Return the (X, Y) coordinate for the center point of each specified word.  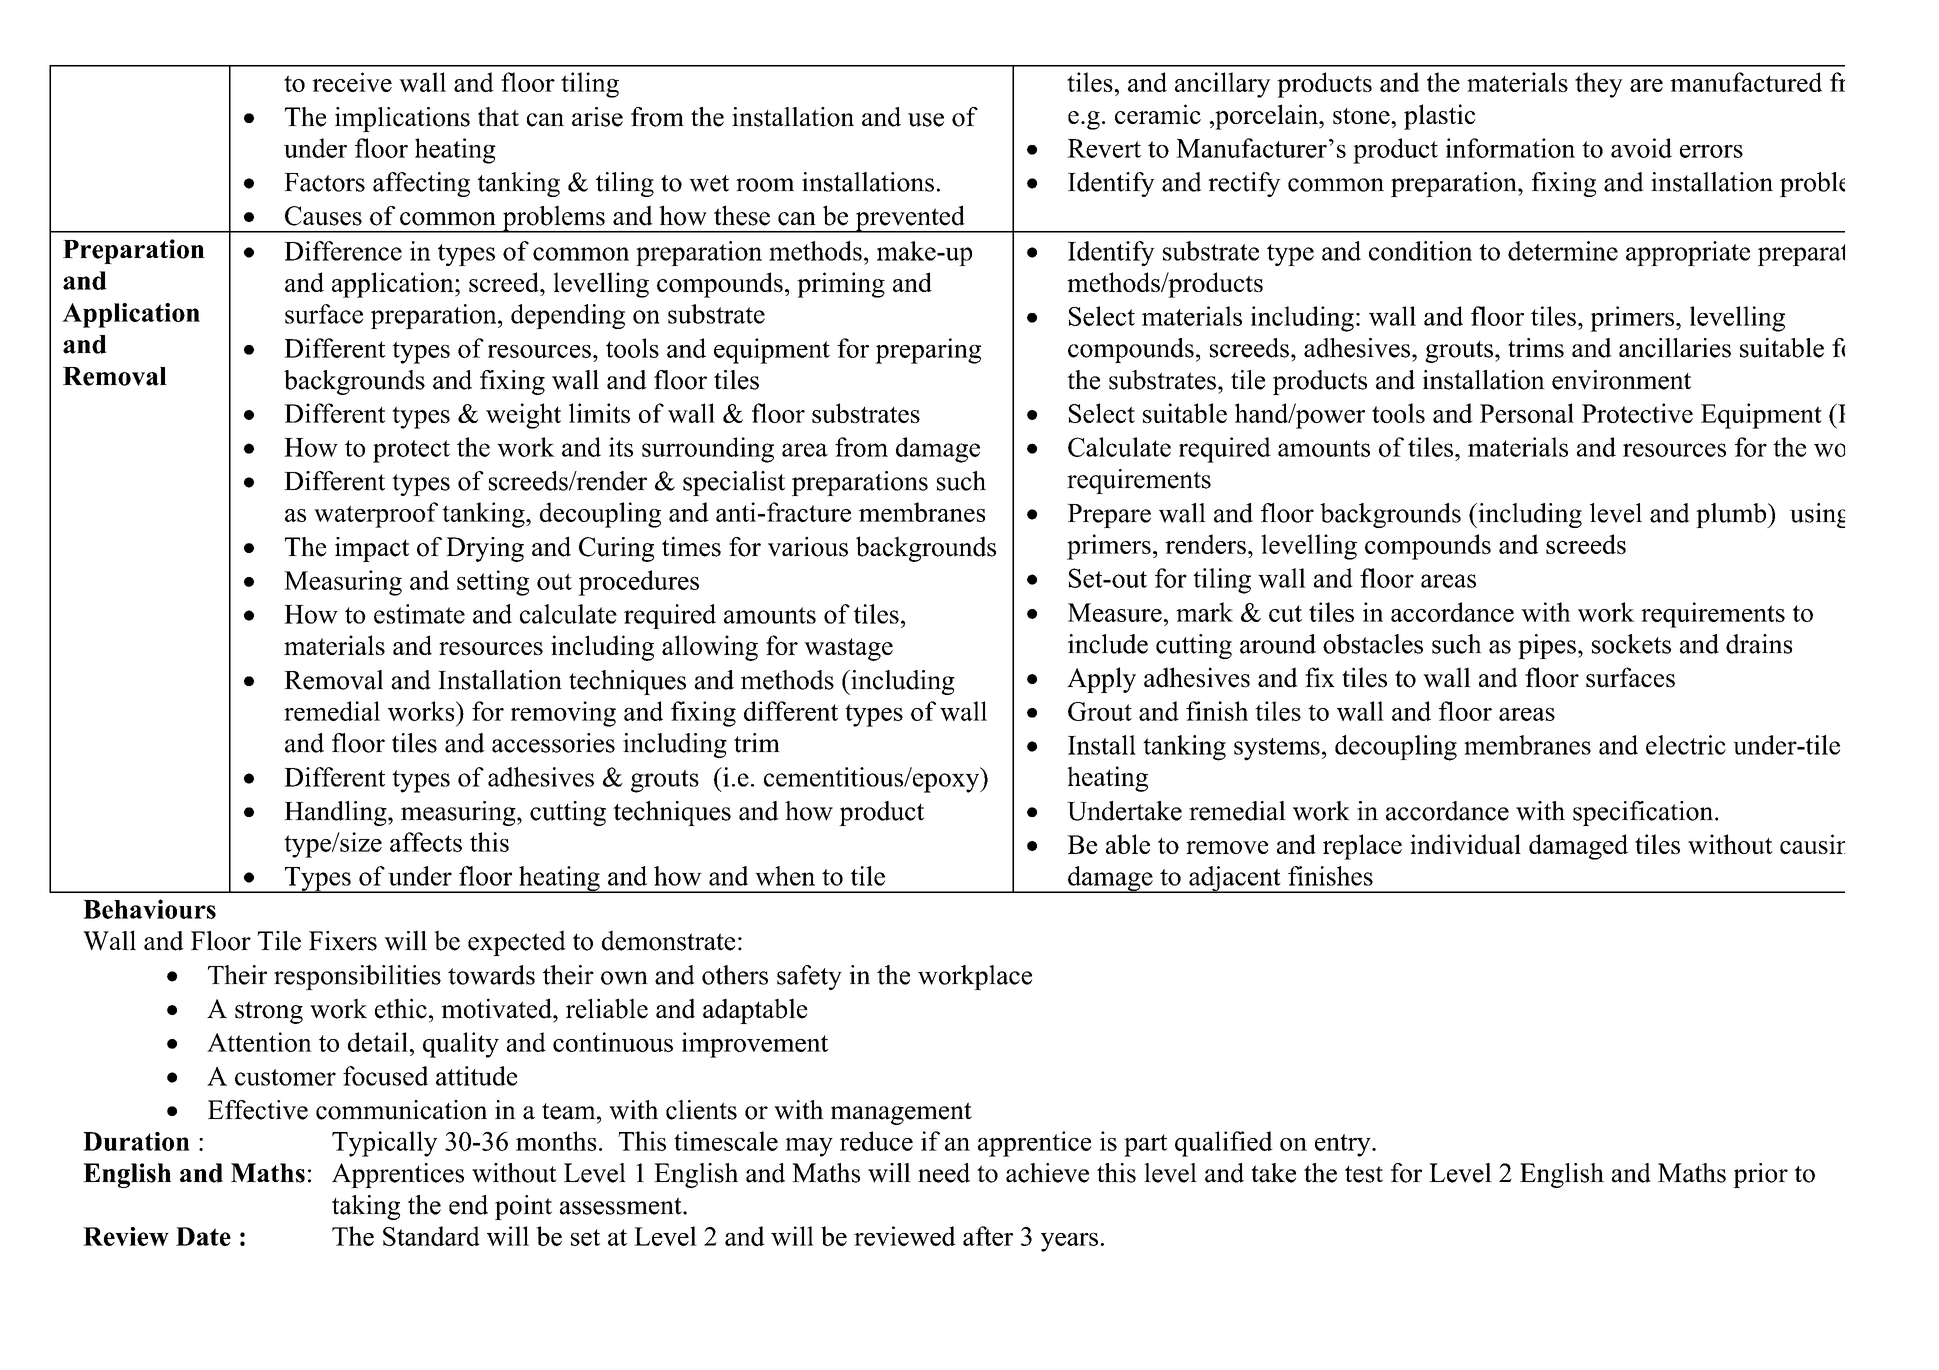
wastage (848, 649)
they (1599, 85)
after (988, 1236)
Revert (1104, 148)
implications (402, 119)
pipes (1547, 646)
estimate (419, 614)
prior (1760, 1175)
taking (366, 1207)
